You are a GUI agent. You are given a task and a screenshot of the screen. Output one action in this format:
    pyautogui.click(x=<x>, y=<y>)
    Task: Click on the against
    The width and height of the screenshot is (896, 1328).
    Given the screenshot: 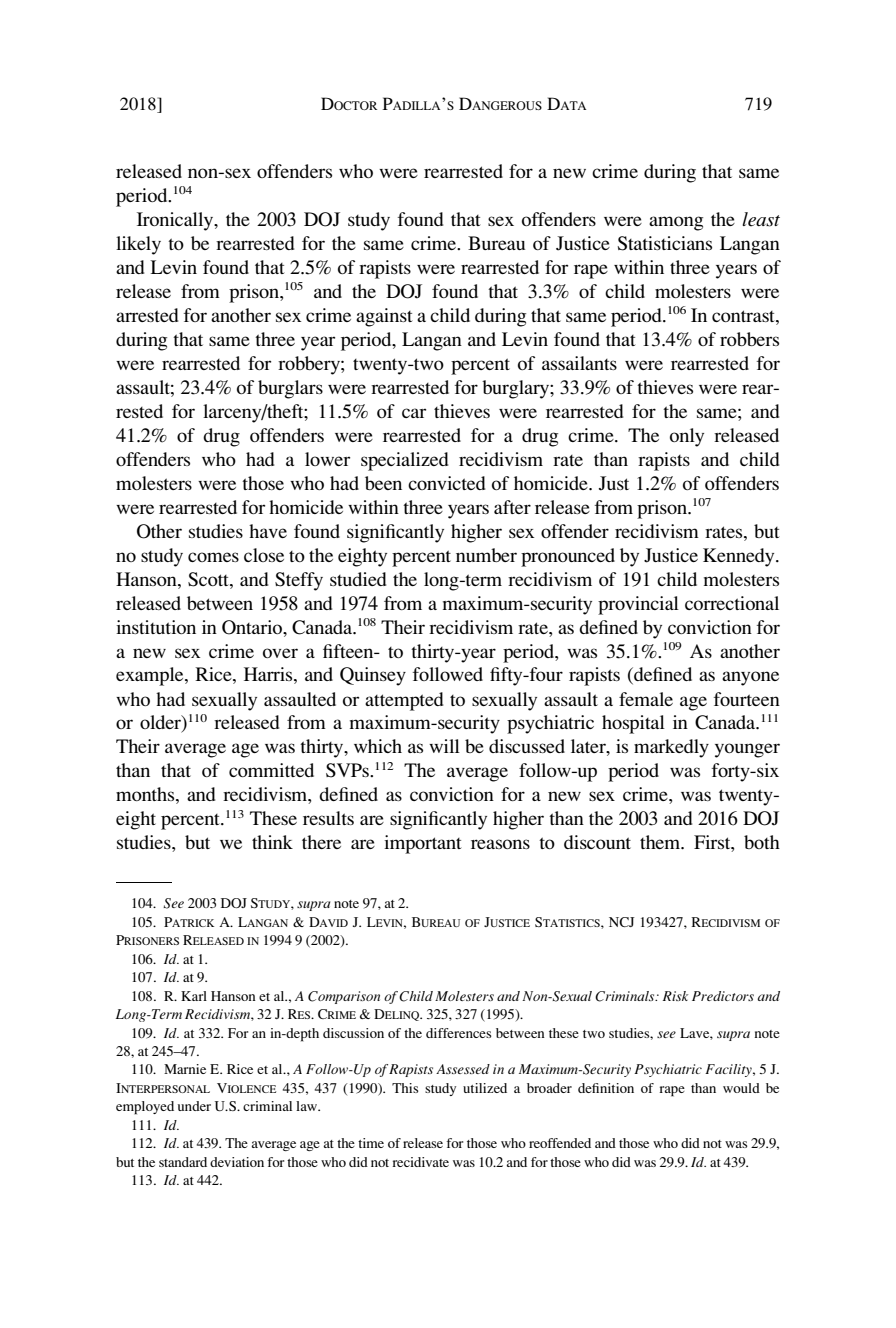 What is the action you would take?
    pyautogui.click(x=384, y=317)
